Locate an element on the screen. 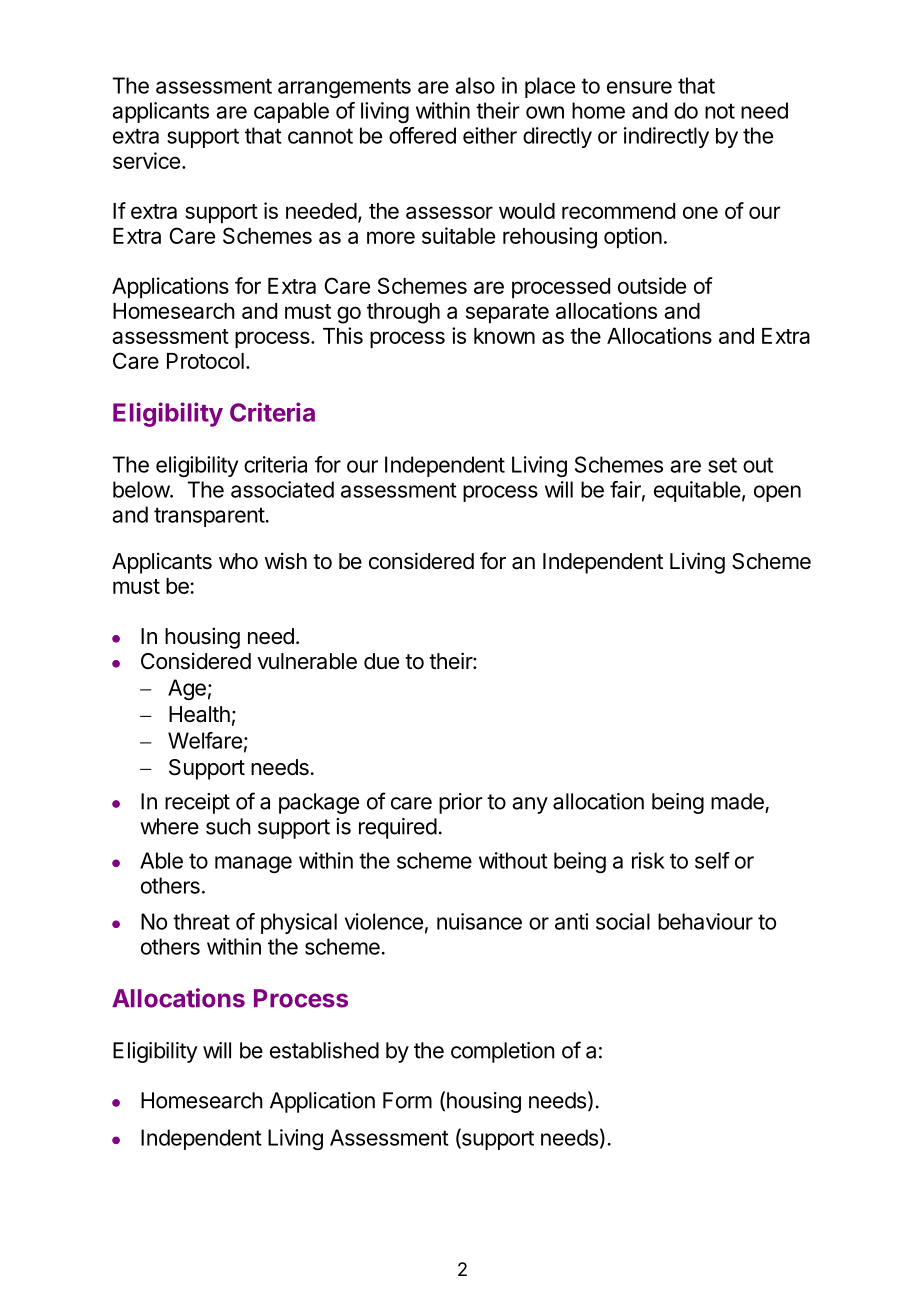 The width and height of the screenshot is (924, 1308). established is located at coordinates (324, 1050).
